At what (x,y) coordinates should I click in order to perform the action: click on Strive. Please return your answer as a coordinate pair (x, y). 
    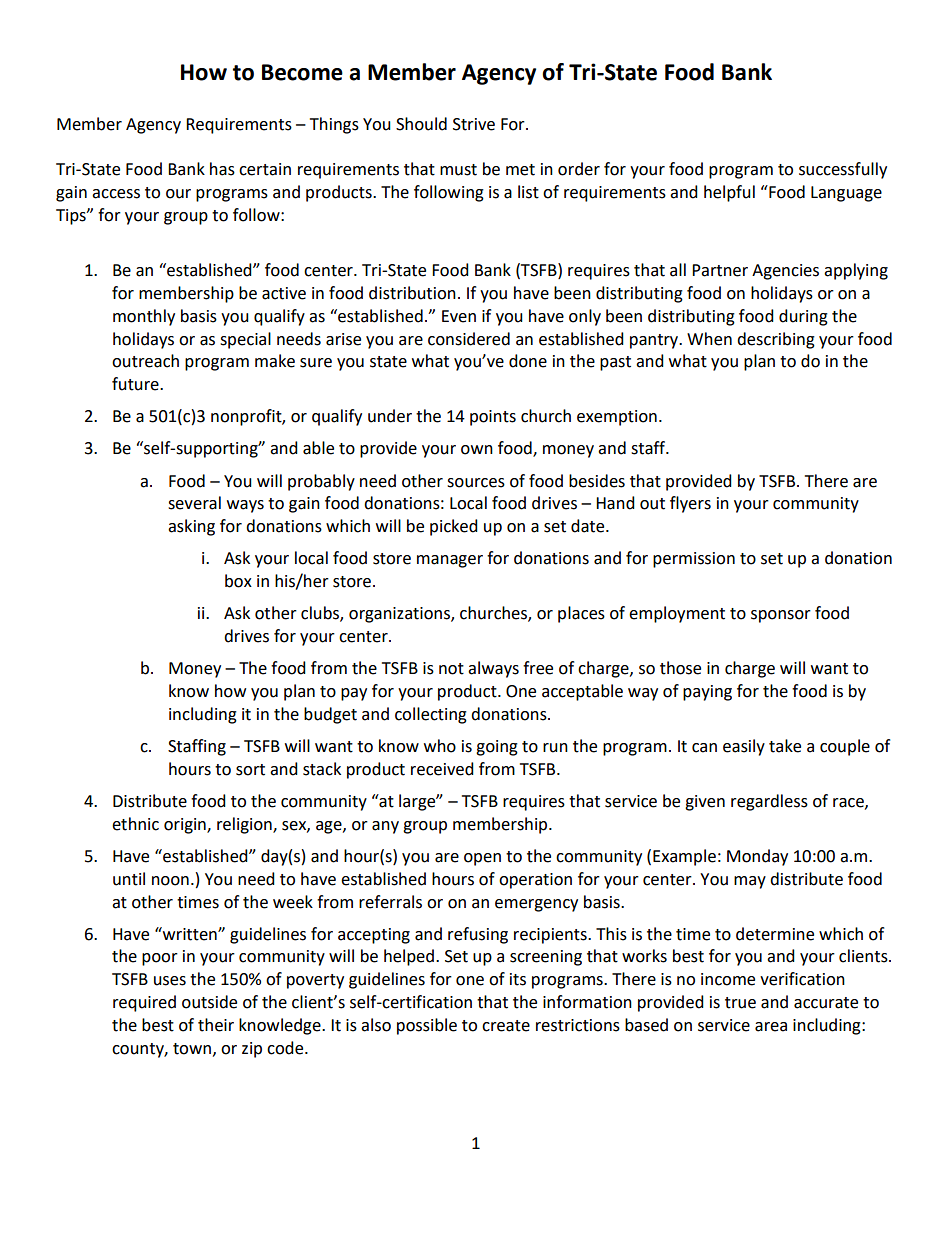
    Looking at the image, I should click on (474, 124).
